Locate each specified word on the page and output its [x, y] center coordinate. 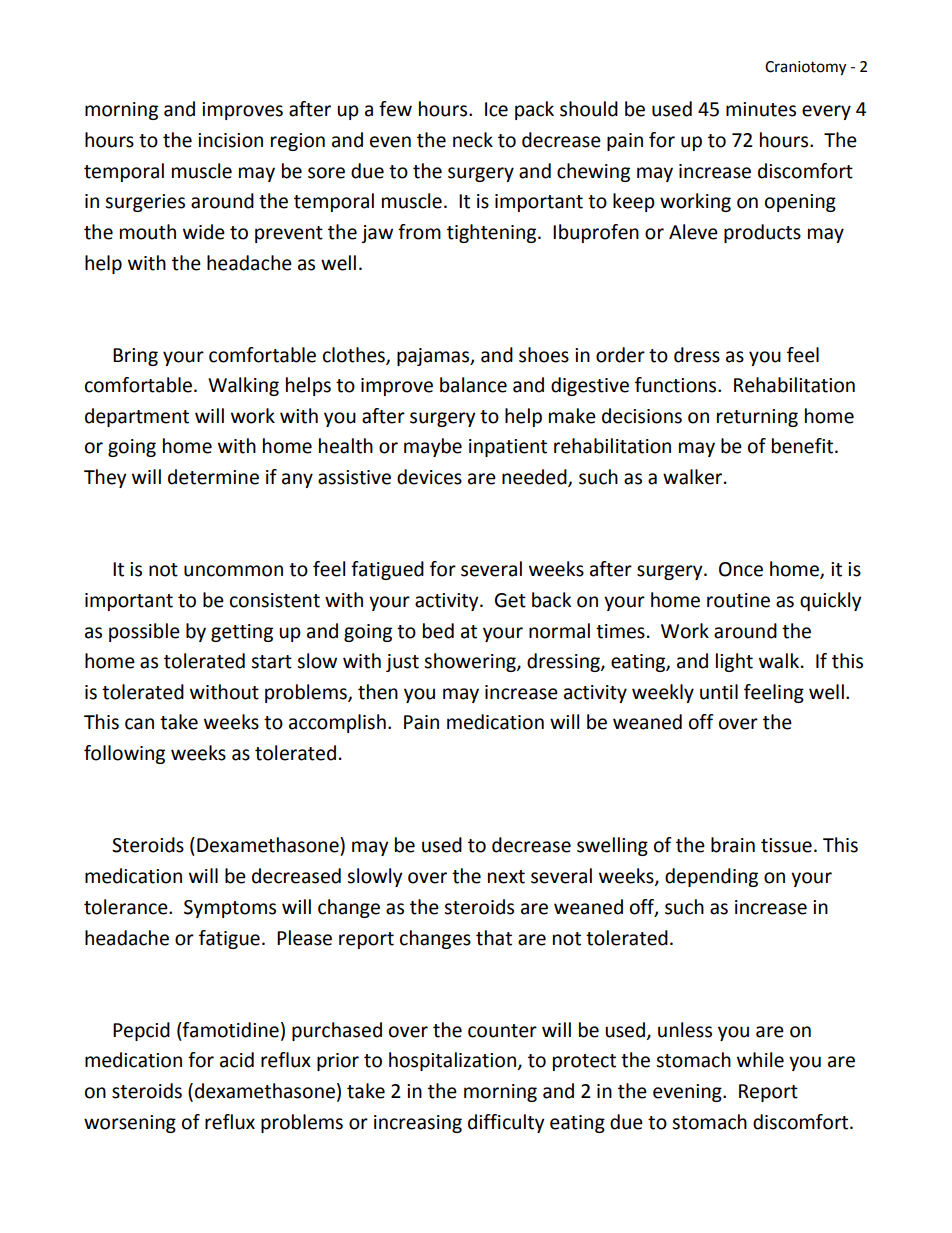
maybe [433, 447]
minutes [761, 109]
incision [230, 140]
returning [757, 418]
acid [237, 1060]
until [719, 692]
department [137, 417]
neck [473, 140]
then [378, 692]
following [124, 754]
